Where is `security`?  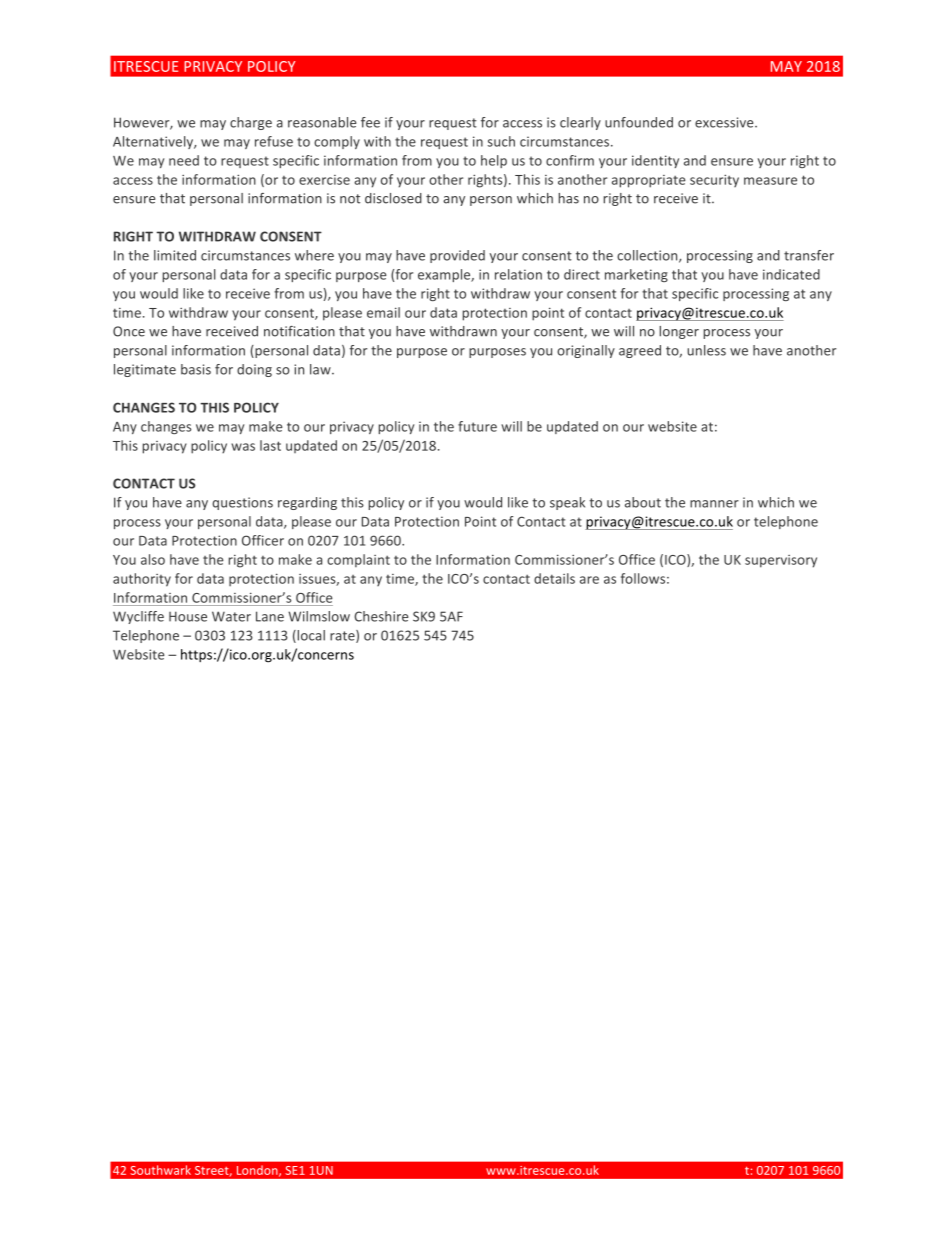 security is located at coordinates (714, 180).
